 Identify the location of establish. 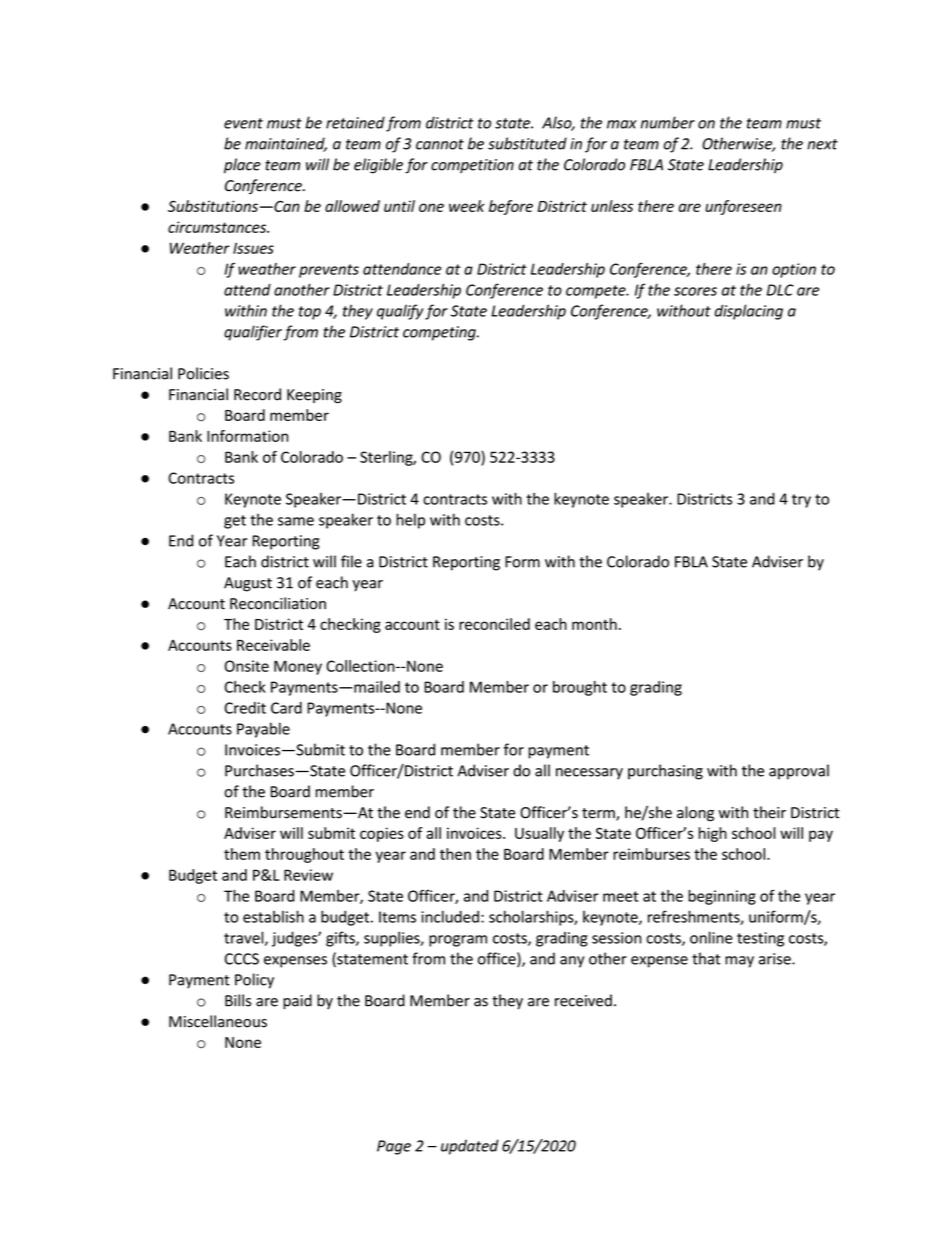
(273, 916).
